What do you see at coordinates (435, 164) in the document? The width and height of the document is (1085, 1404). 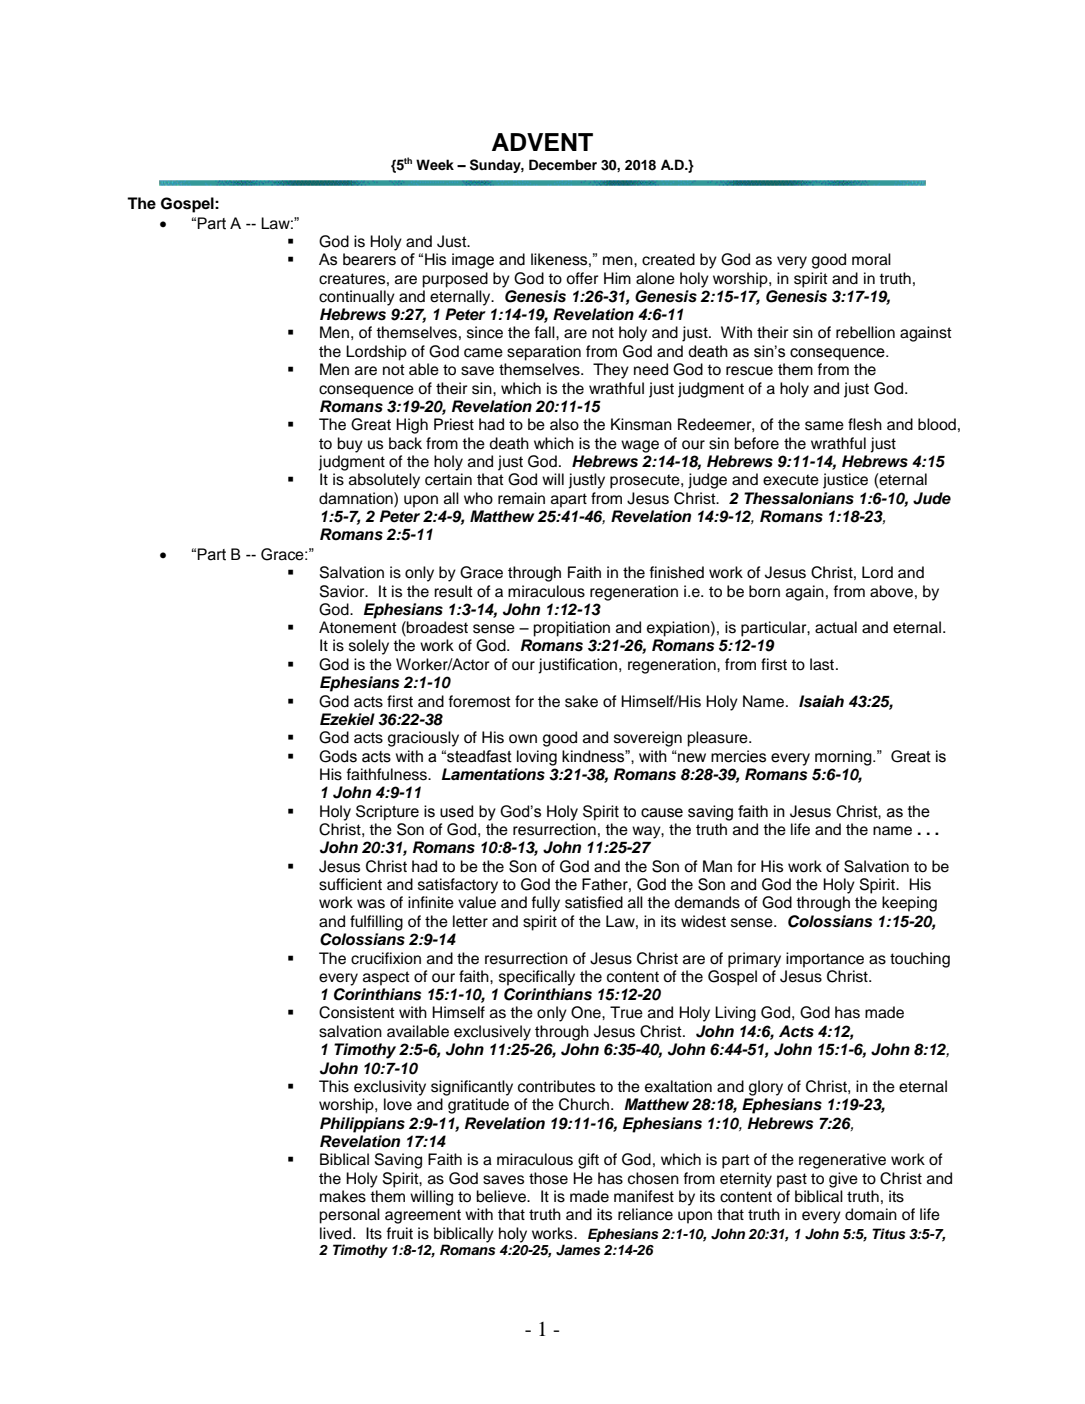 I see `Week` at bounding box center [435, 164].
